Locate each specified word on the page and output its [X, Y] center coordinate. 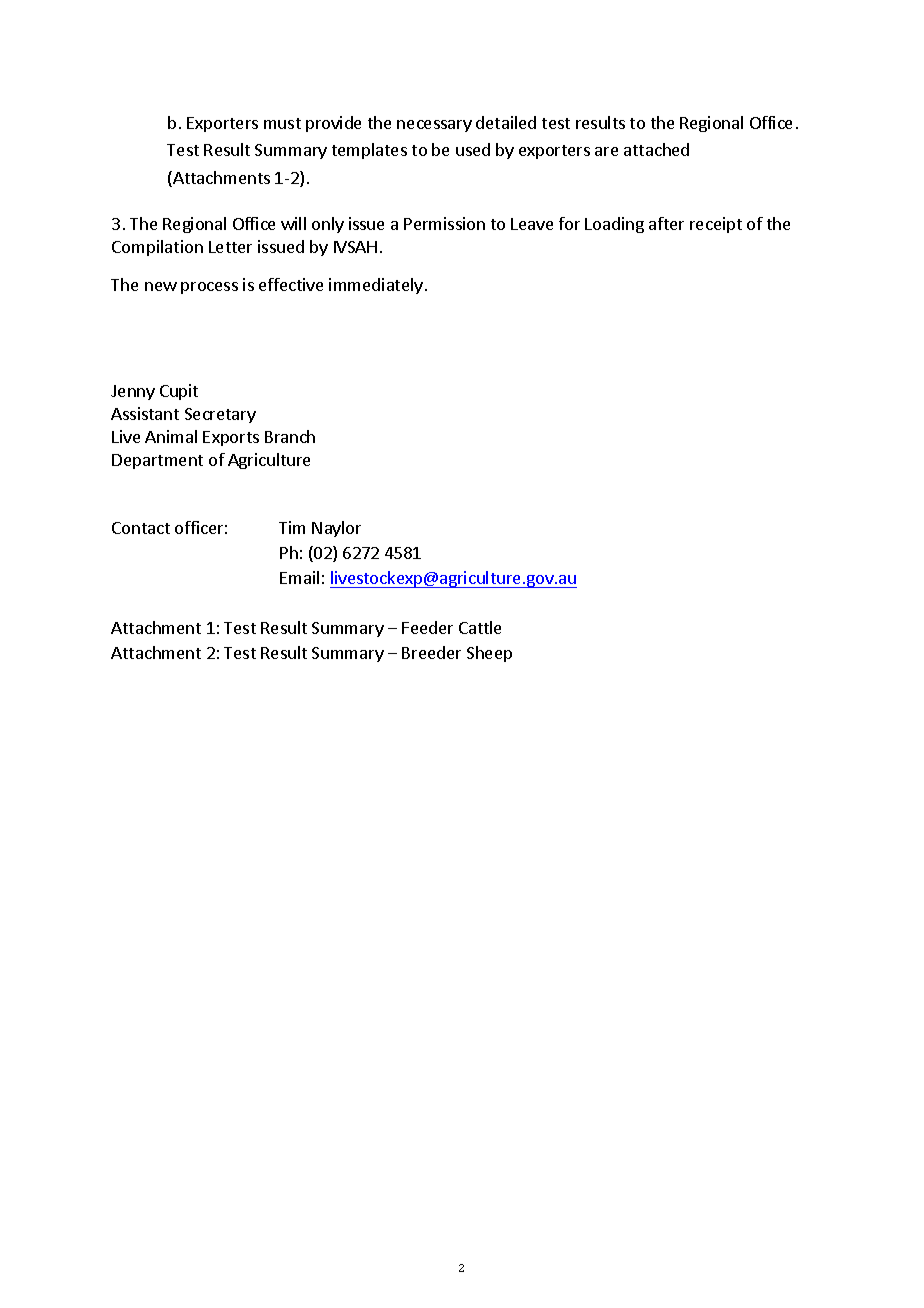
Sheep [489, 654]
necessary [434, 126]
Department [157, 461]
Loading [614, 225]
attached [656, 149]
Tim [292, 527]
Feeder [427, 627]
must [282, 123]
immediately [376, 286]
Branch [290, 436]
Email [299, 577]
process [209, 288]
